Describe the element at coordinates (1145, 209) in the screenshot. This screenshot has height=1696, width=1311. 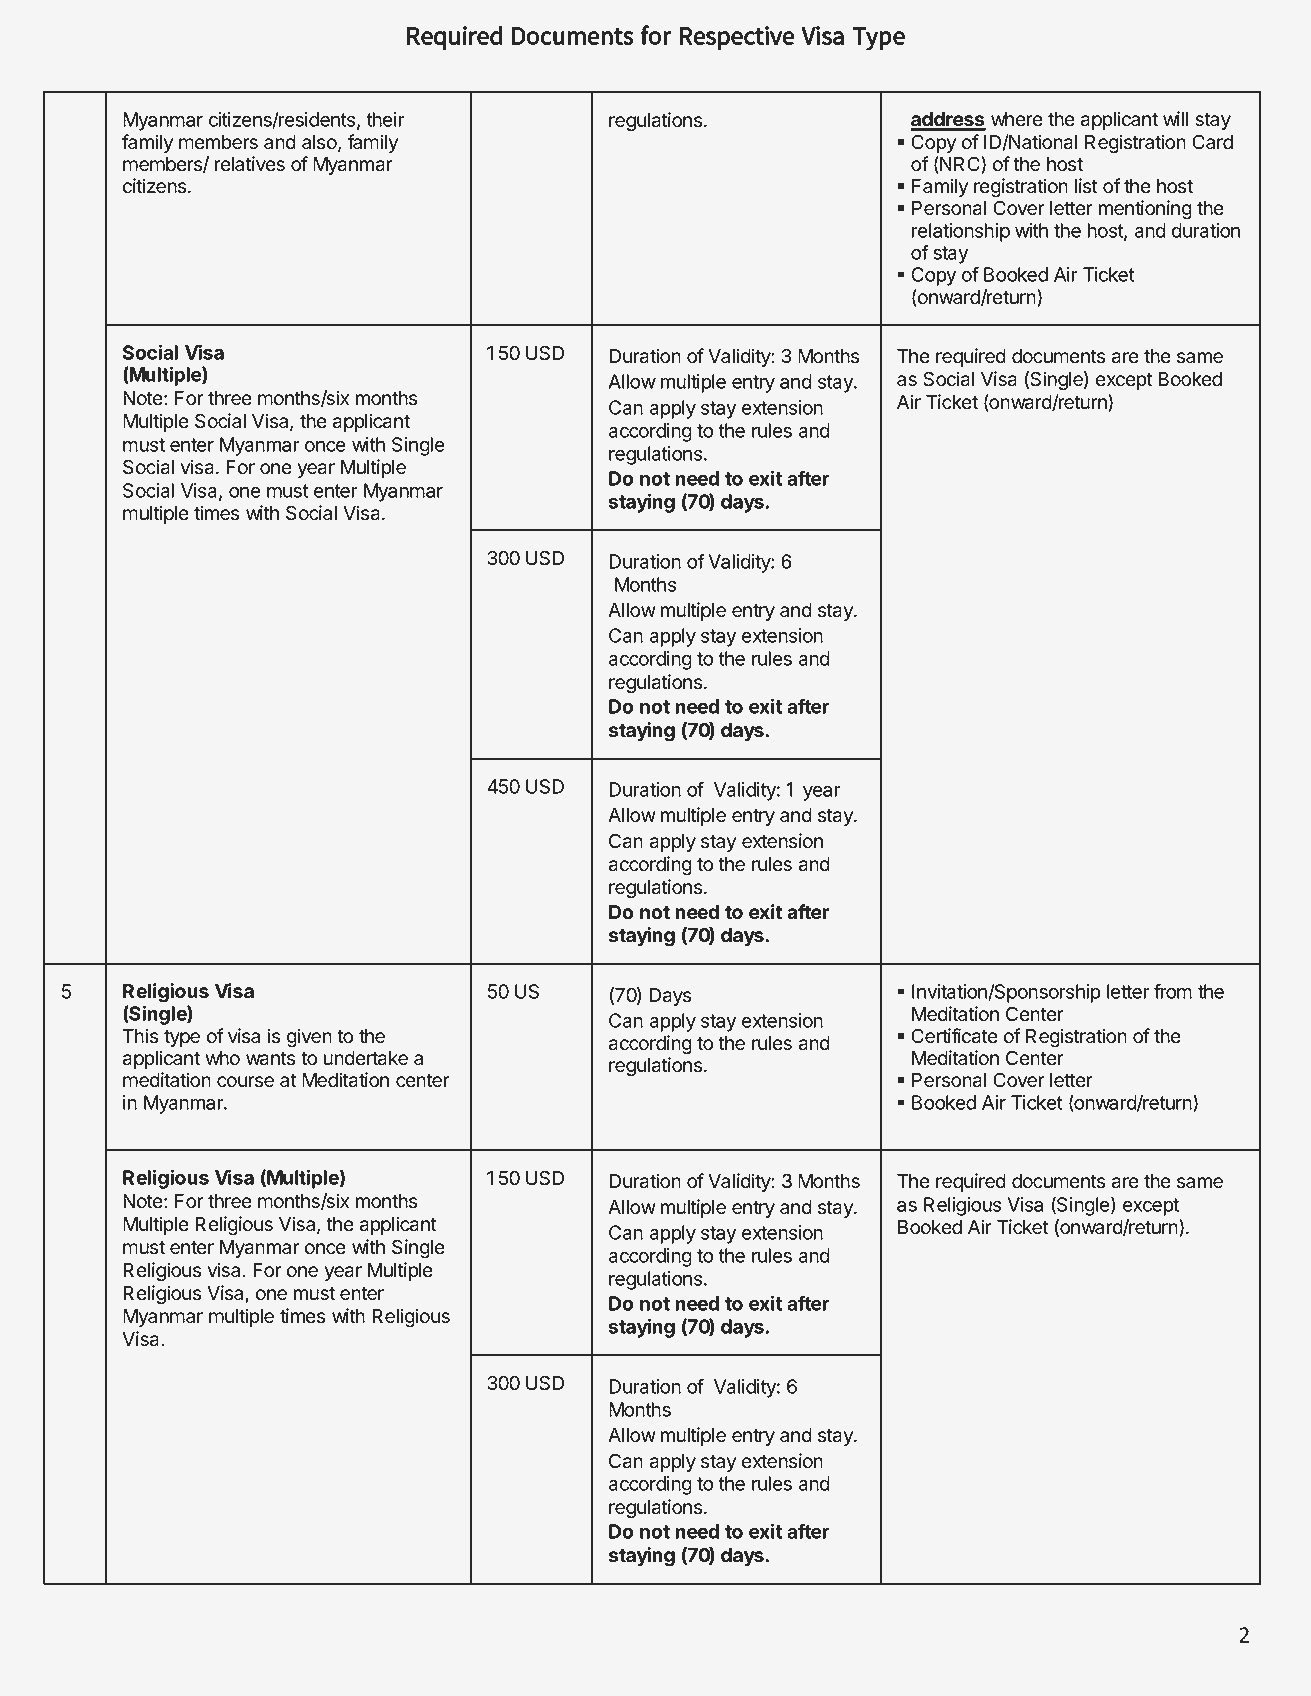
I see `mentioning` at that location.
